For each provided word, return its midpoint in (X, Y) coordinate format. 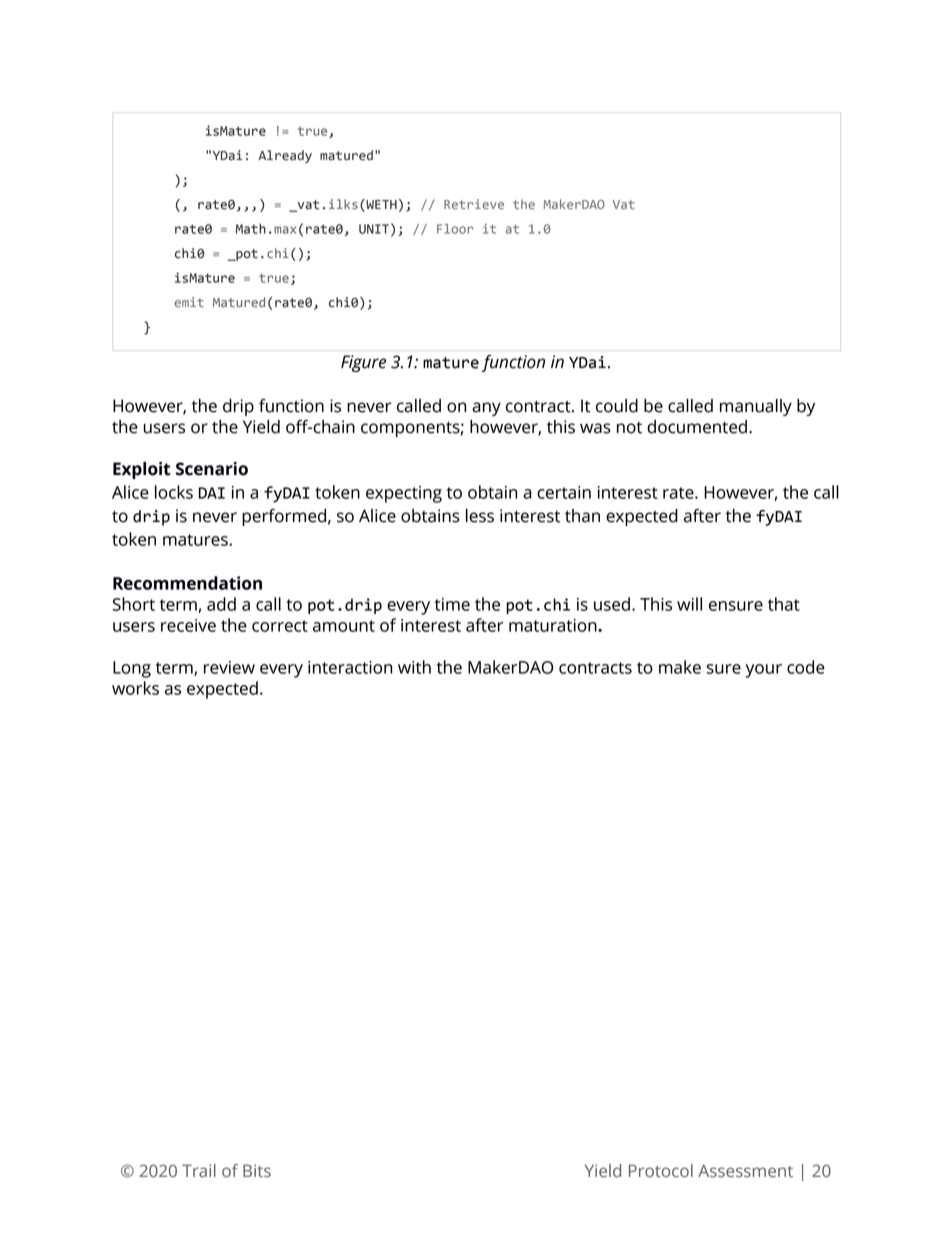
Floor (455, 229)
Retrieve (474, 204)
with (414, 667)
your (763, 671)
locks (174, 492)
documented (697, 427)
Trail (199, 1171)
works (135, 688)
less (480, 516)
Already (285, 156)
